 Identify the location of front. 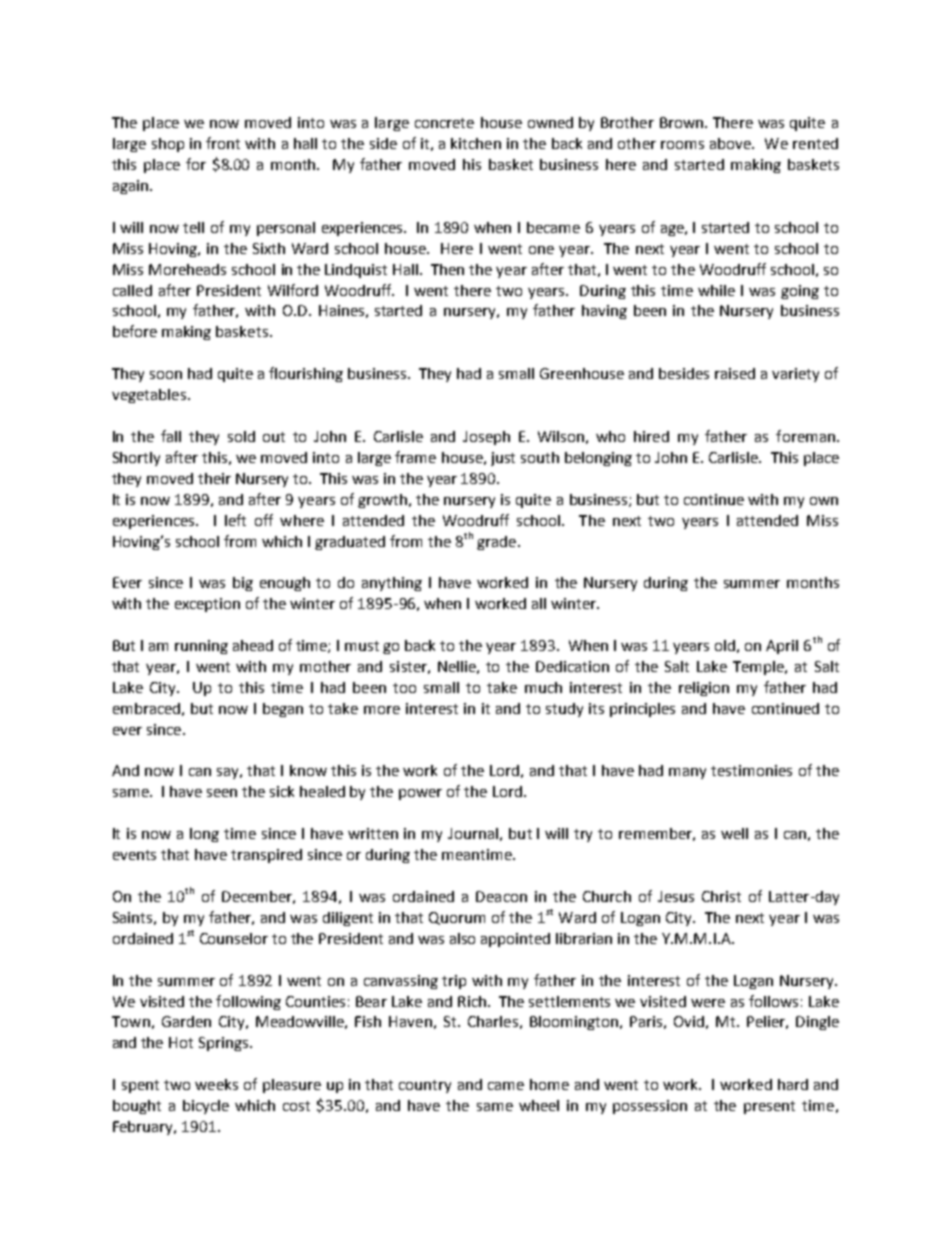
(223, 143).
